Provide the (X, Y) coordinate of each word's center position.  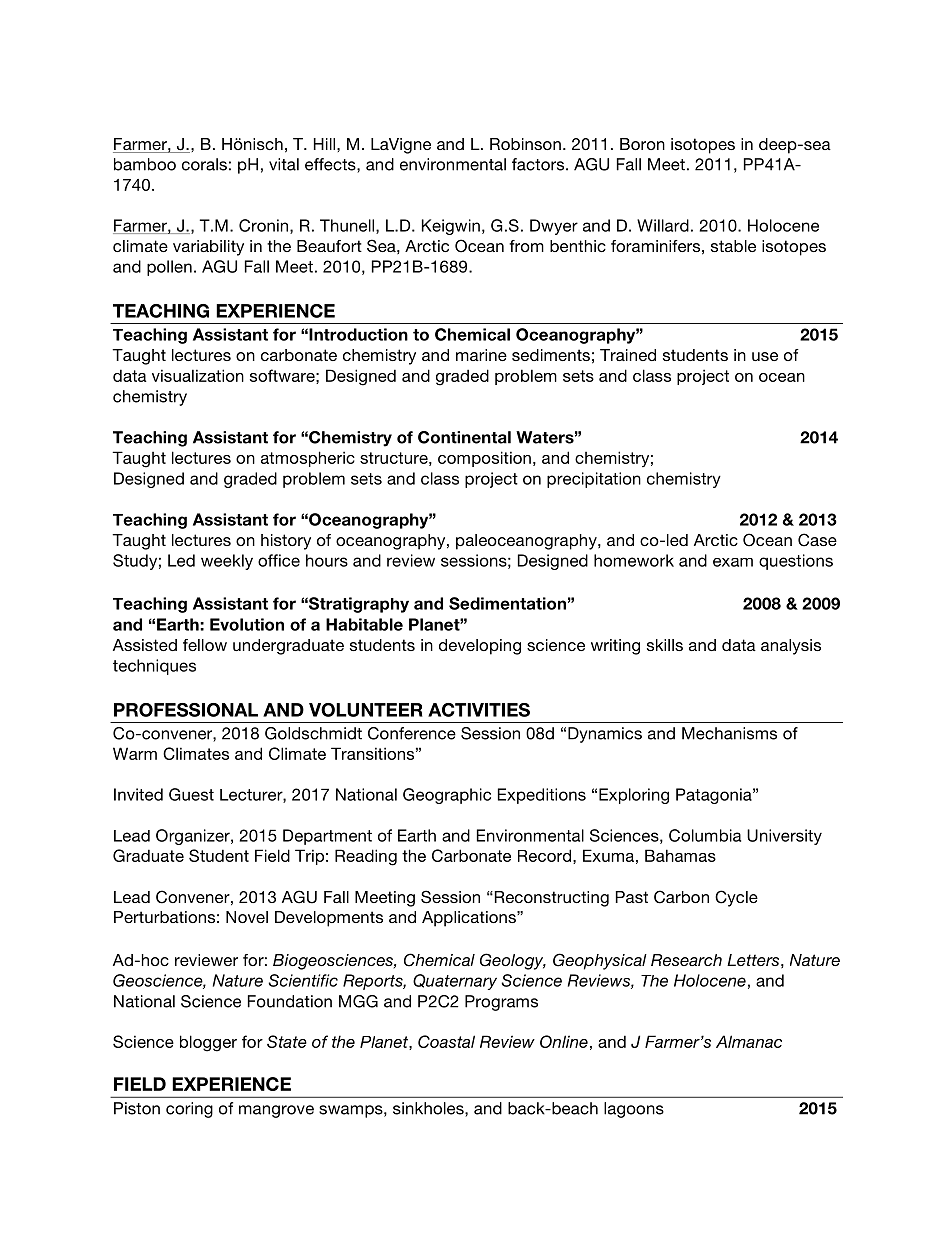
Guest (191, 794)
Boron (642, 144)
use (765, 356)
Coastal (446, 1041)
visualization (198, 375)
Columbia (705, 835)
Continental (464, 437)
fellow (205, 645)
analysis (791, 647)
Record (544, 855)
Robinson (525, 144)
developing (480, 647)
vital (284, 164)
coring (189, 1110)
